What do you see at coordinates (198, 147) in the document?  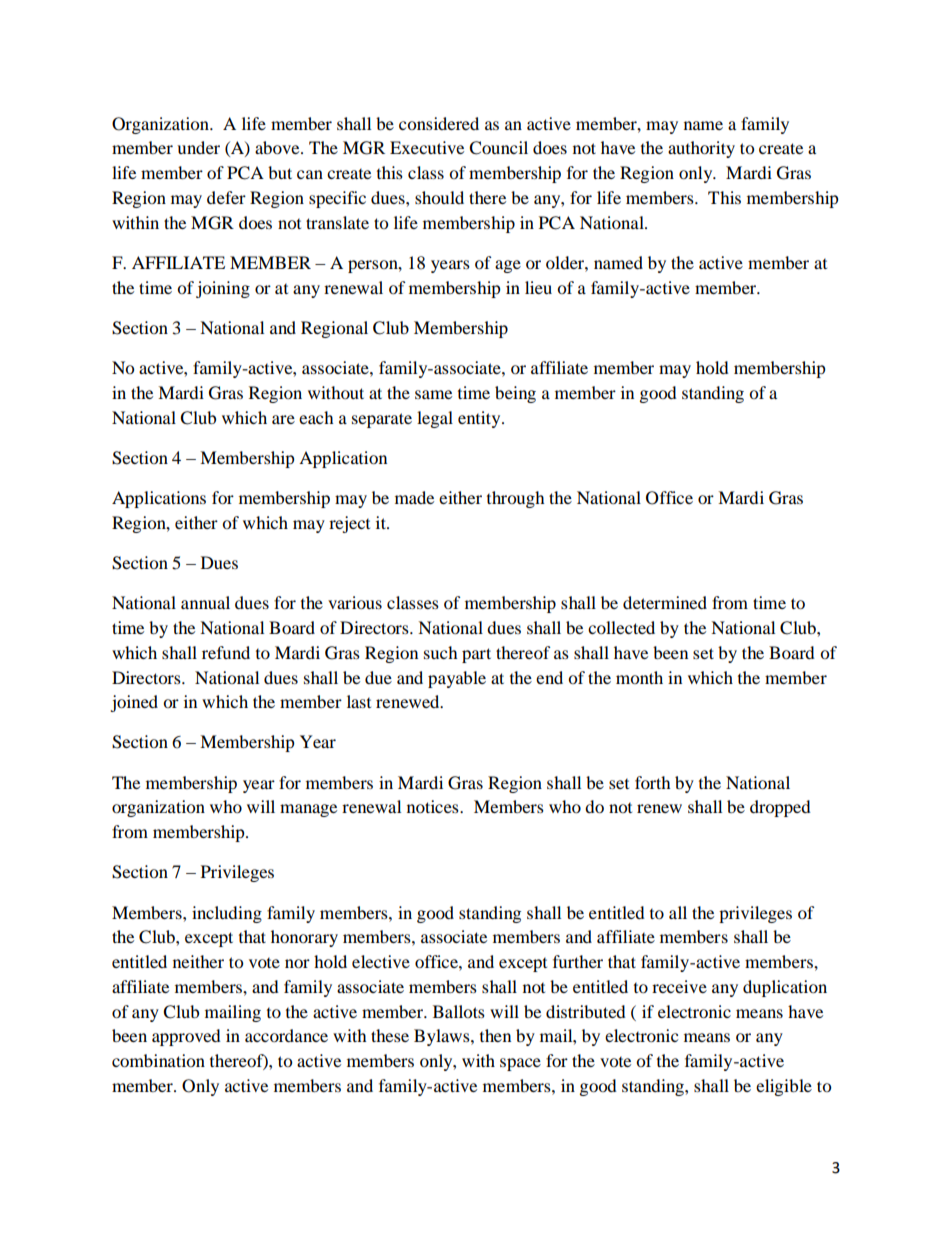 I see `under` at bounding box center [198, 147].
